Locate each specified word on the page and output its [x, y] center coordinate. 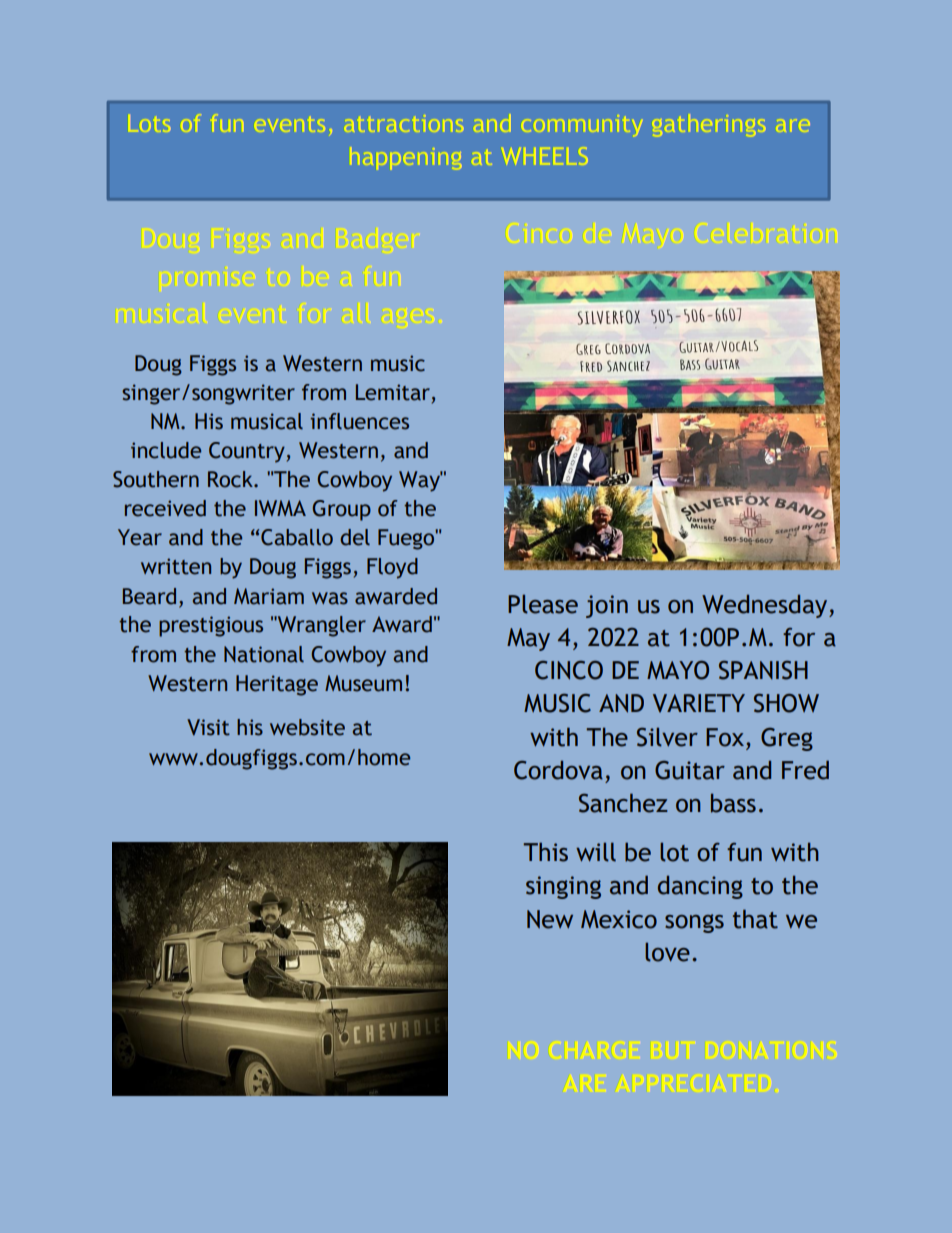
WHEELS [545, 156]
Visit [208, 727]
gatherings [709, 125]
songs [694, 923]
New [550, 919]
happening [406, 158]
